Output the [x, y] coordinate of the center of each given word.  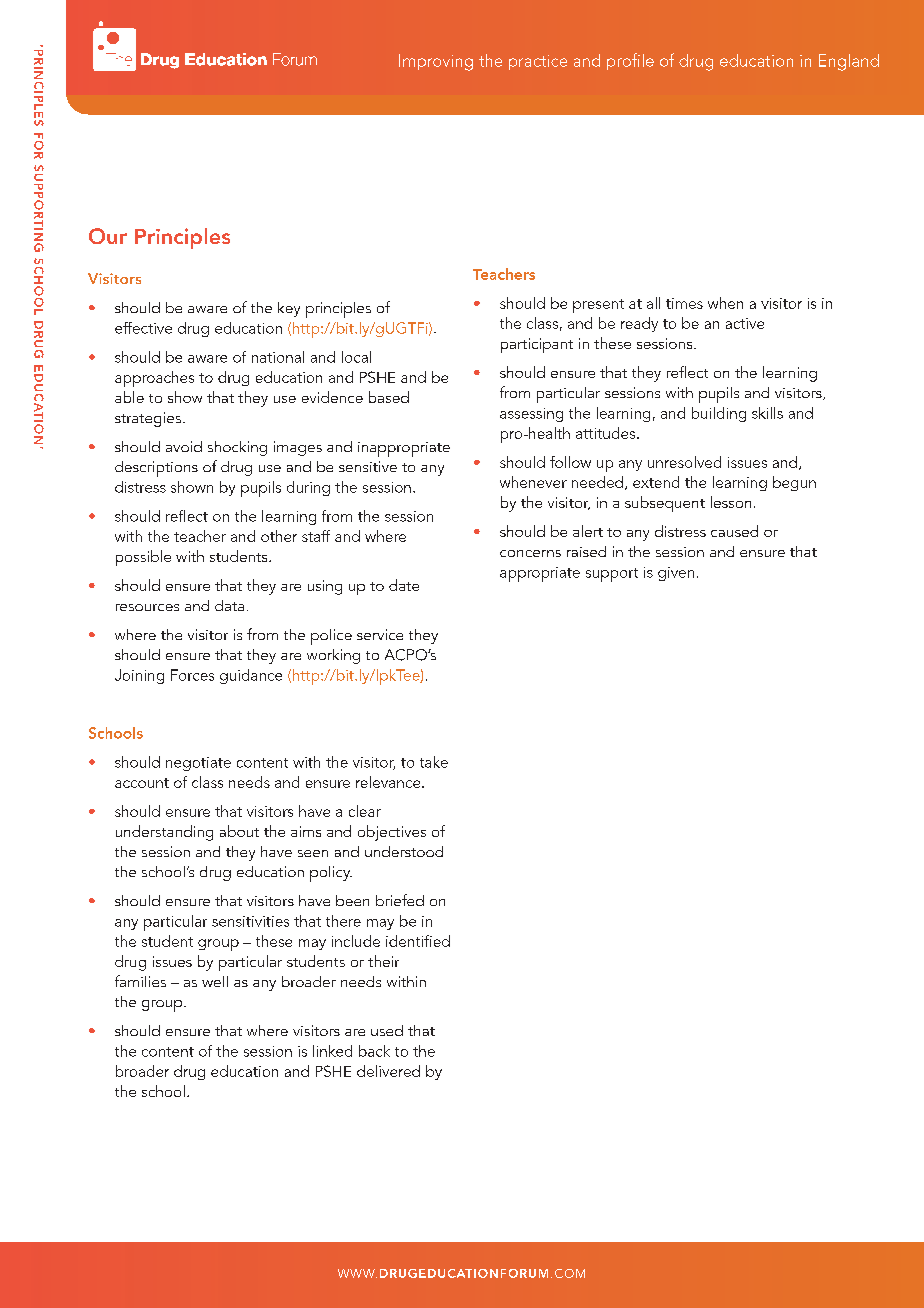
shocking [237, 448]
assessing [531, 415]
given [676, 574]
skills [767, 413]
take [434, 762]
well [215, 981]
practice [538, 62]
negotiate [198, 764]
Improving [436, 62]
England [849, 62]
